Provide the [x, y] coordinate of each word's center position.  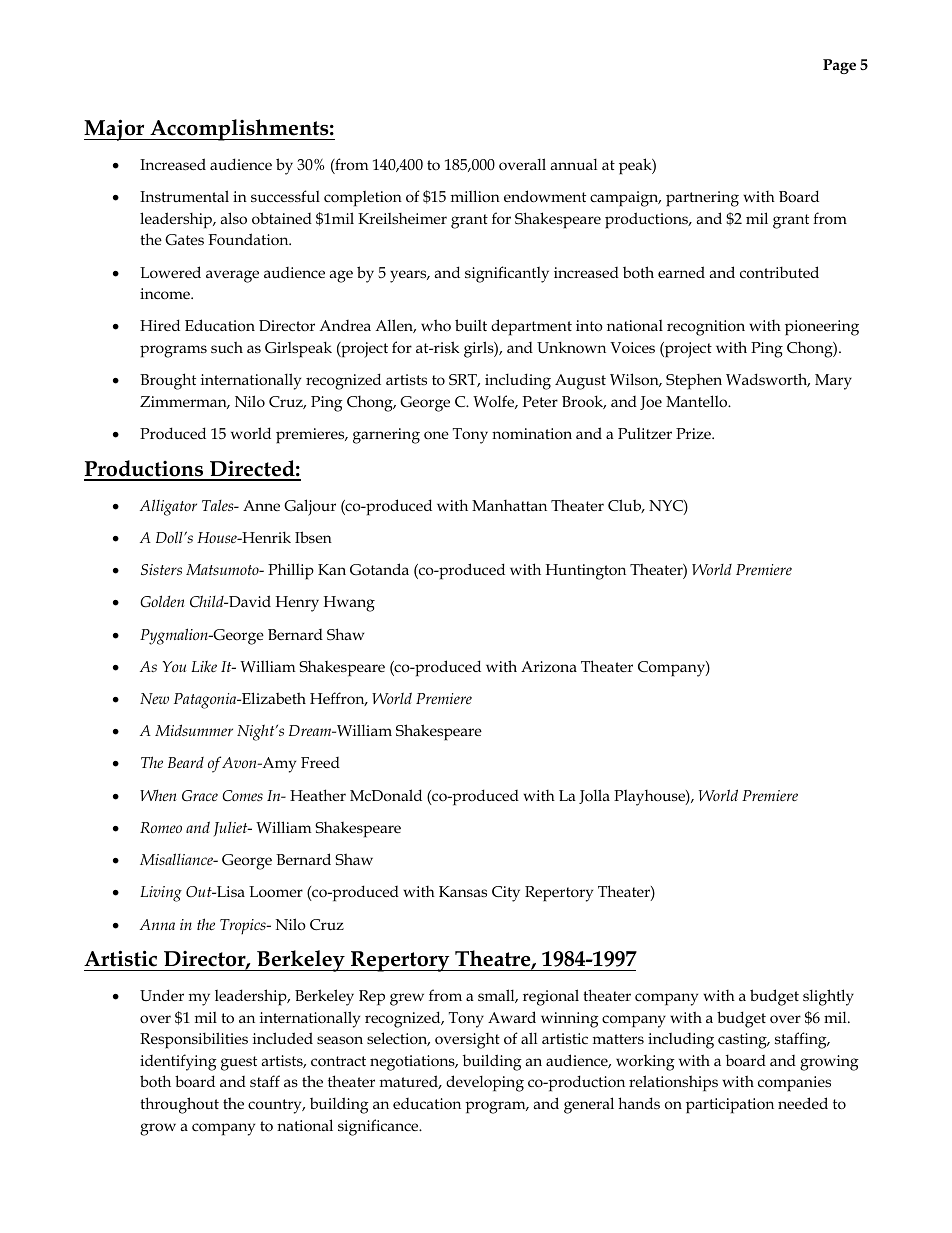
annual [573, 164]
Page [839, 66]
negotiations [413, 1063]
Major [115, 130]
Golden [162, 601]
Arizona [549, 667]
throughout [179, 1105]
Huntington [586, 572]
